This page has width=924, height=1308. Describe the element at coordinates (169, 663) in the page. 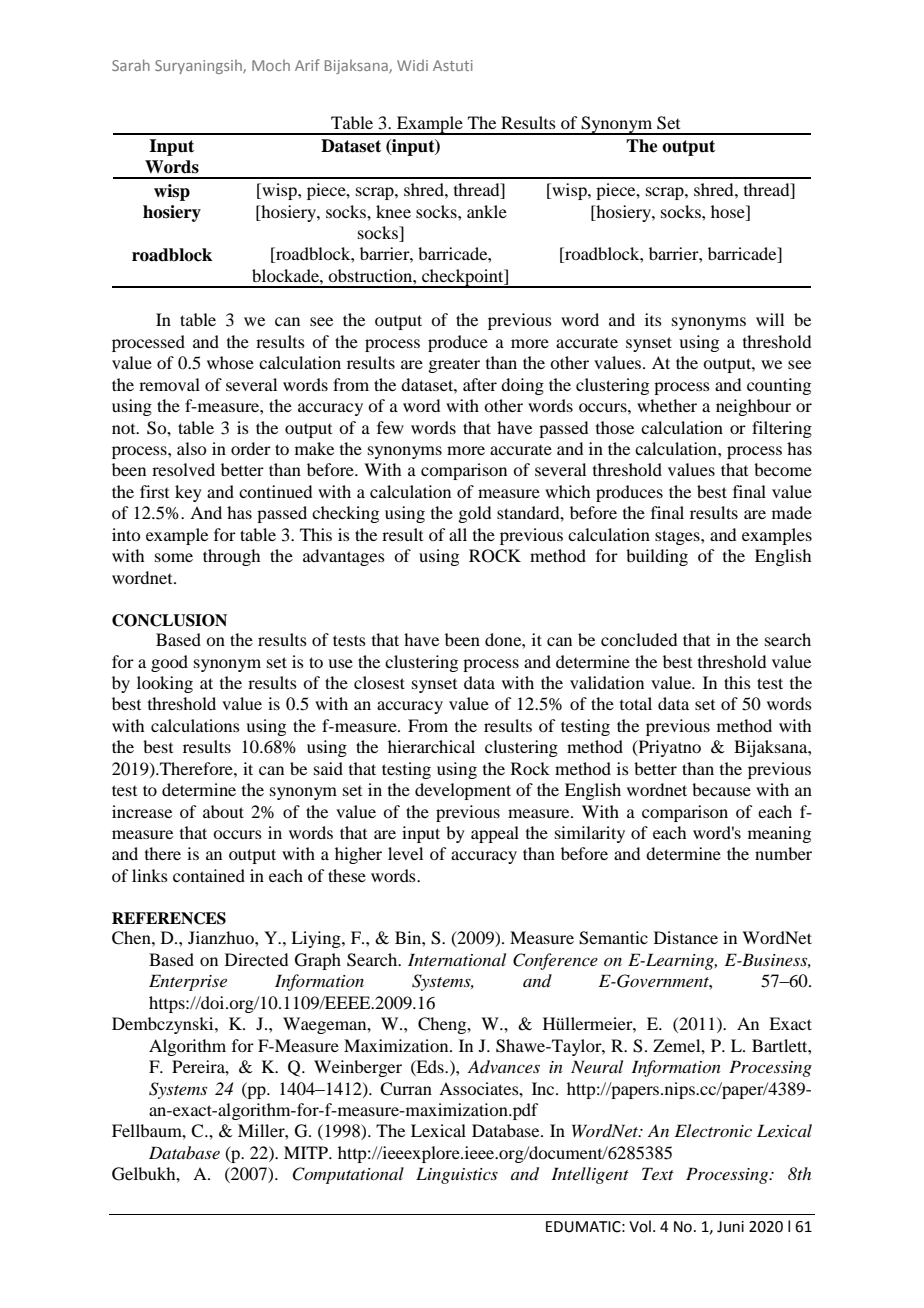

I see `good` at that location.
